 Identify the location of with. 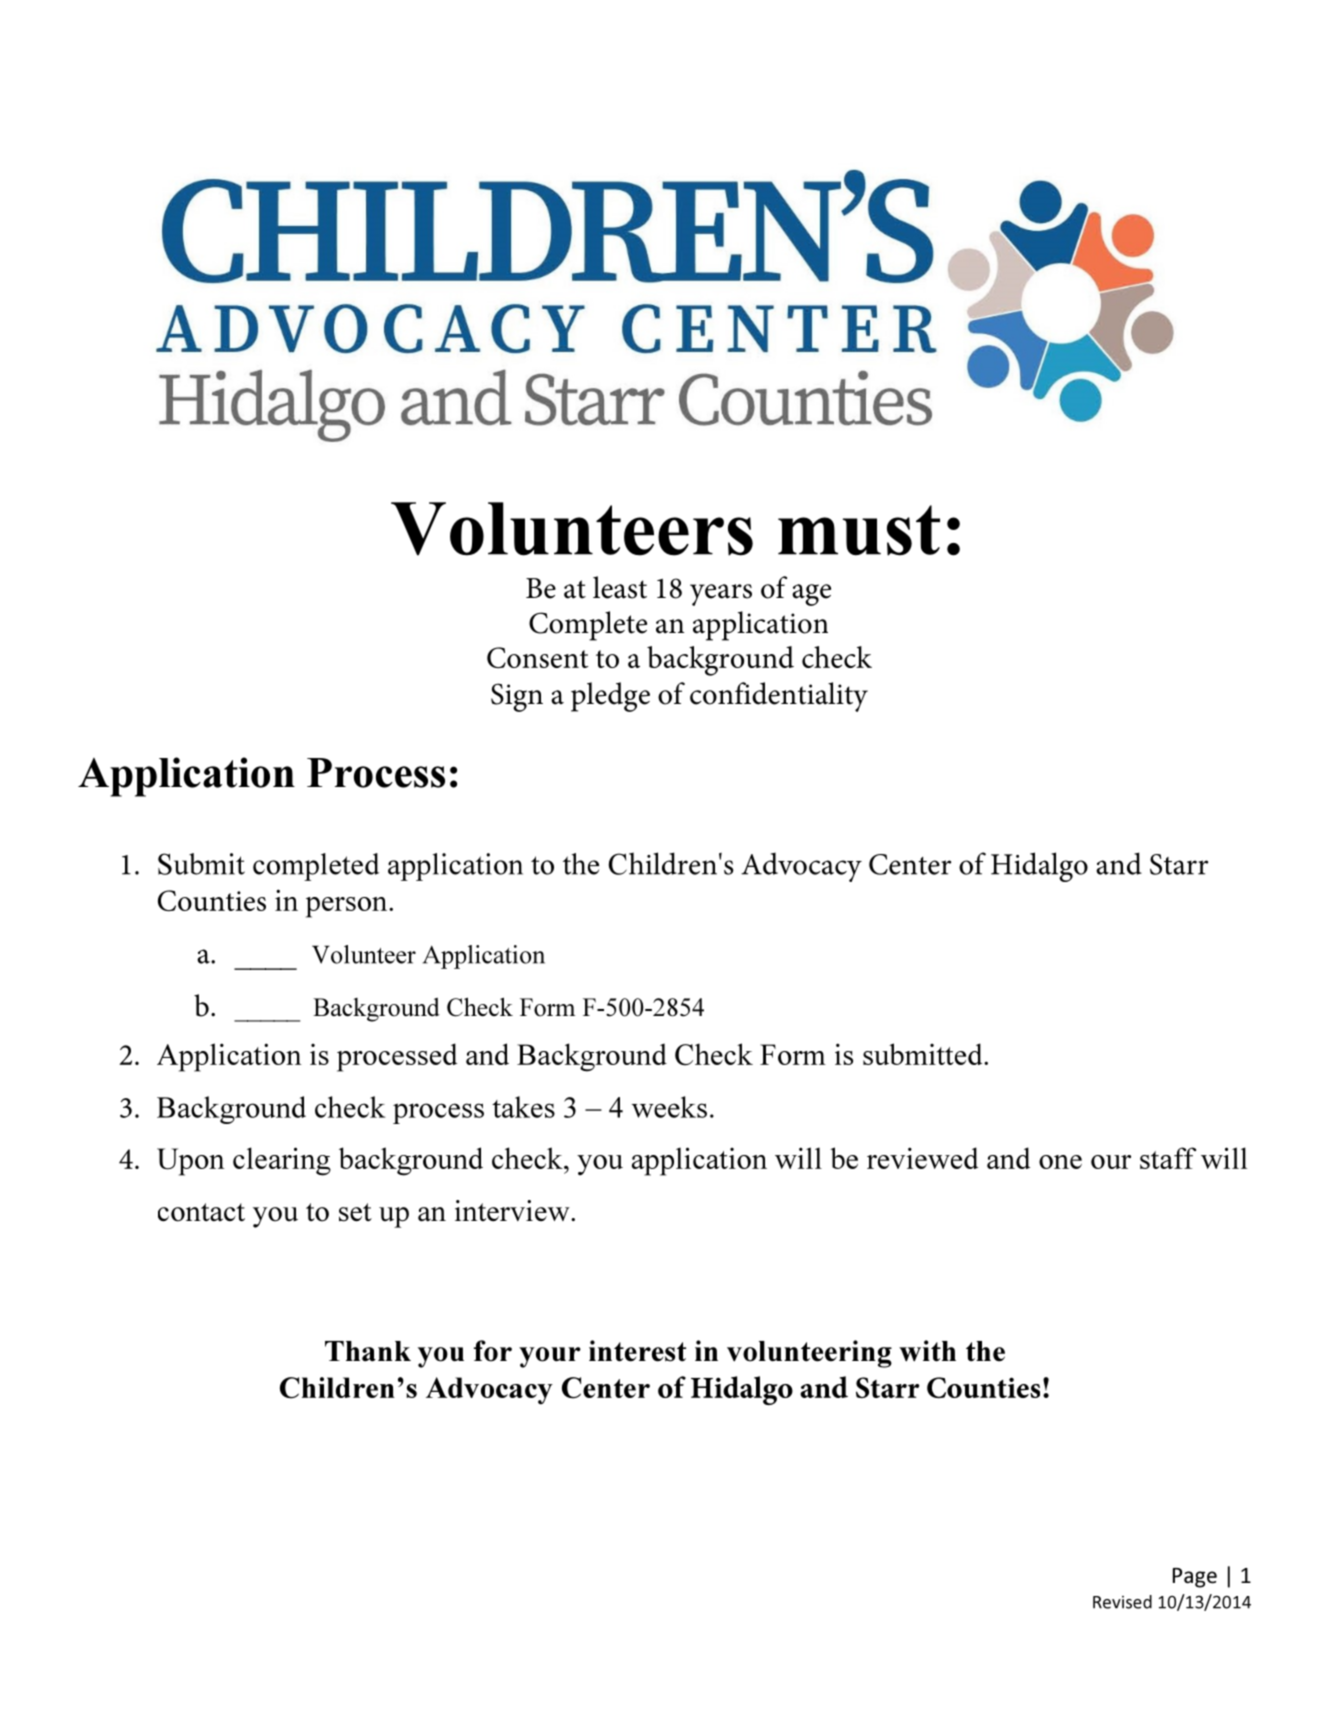
(927, 1351).
